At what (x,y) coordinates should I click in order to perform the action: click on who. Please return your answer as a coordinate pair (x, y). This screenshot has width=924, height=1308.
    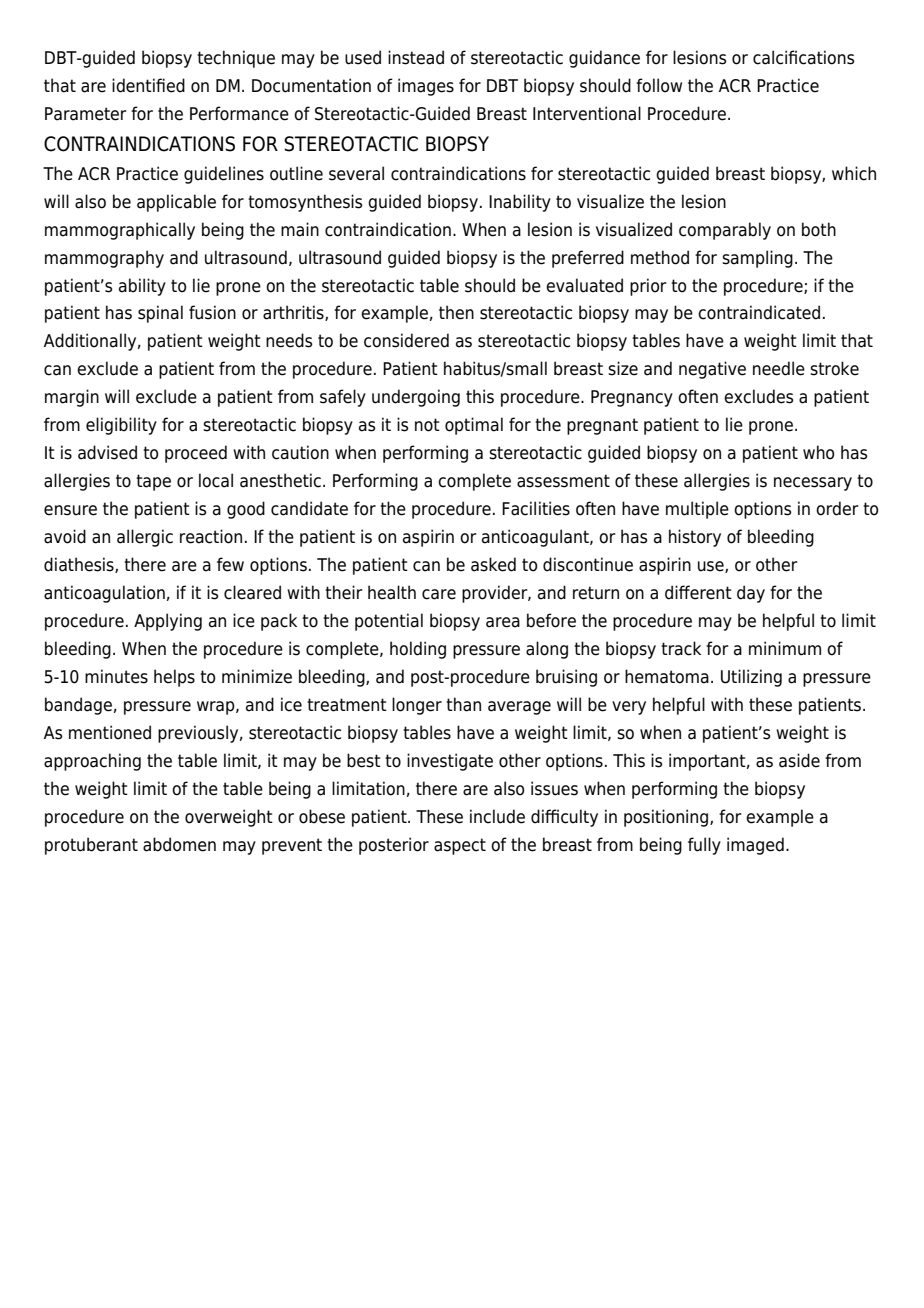
    Looking at the image, I should click on (818, 452).
